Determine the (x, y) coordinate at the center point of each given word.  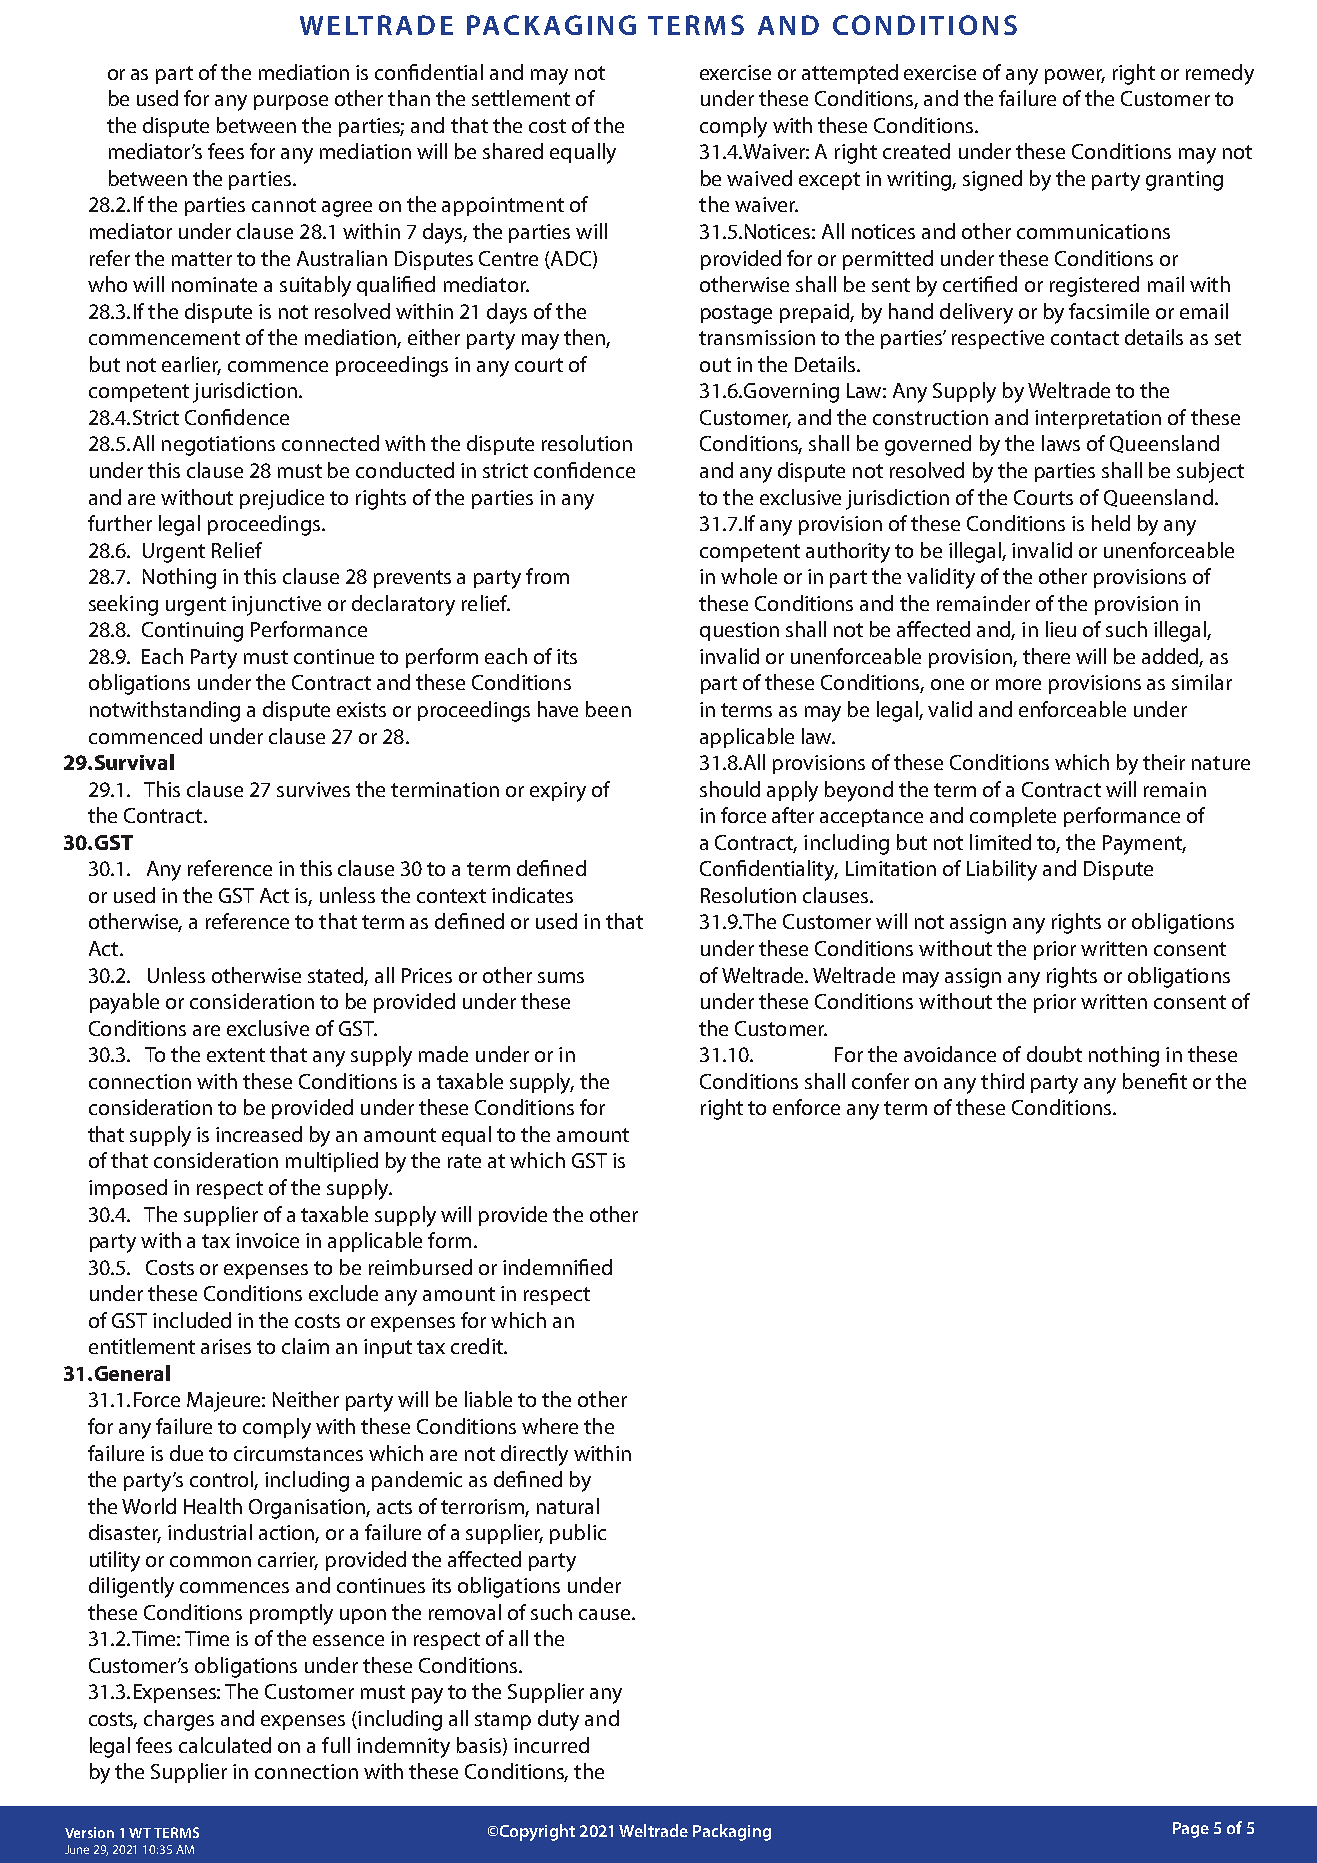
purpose (291, 102)
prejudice (282, 499)
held (1111, 523)
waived (759, 178)
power (1075, 76)
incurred (551, 1745)
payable (124, 1003)
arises (226, 1346)
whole (749, 576)
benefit (1155, 1081)
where (550, 1426)
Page (1191, 1830)
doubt (1054, 1054)
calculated (225, 1745)
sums (561, 977)
